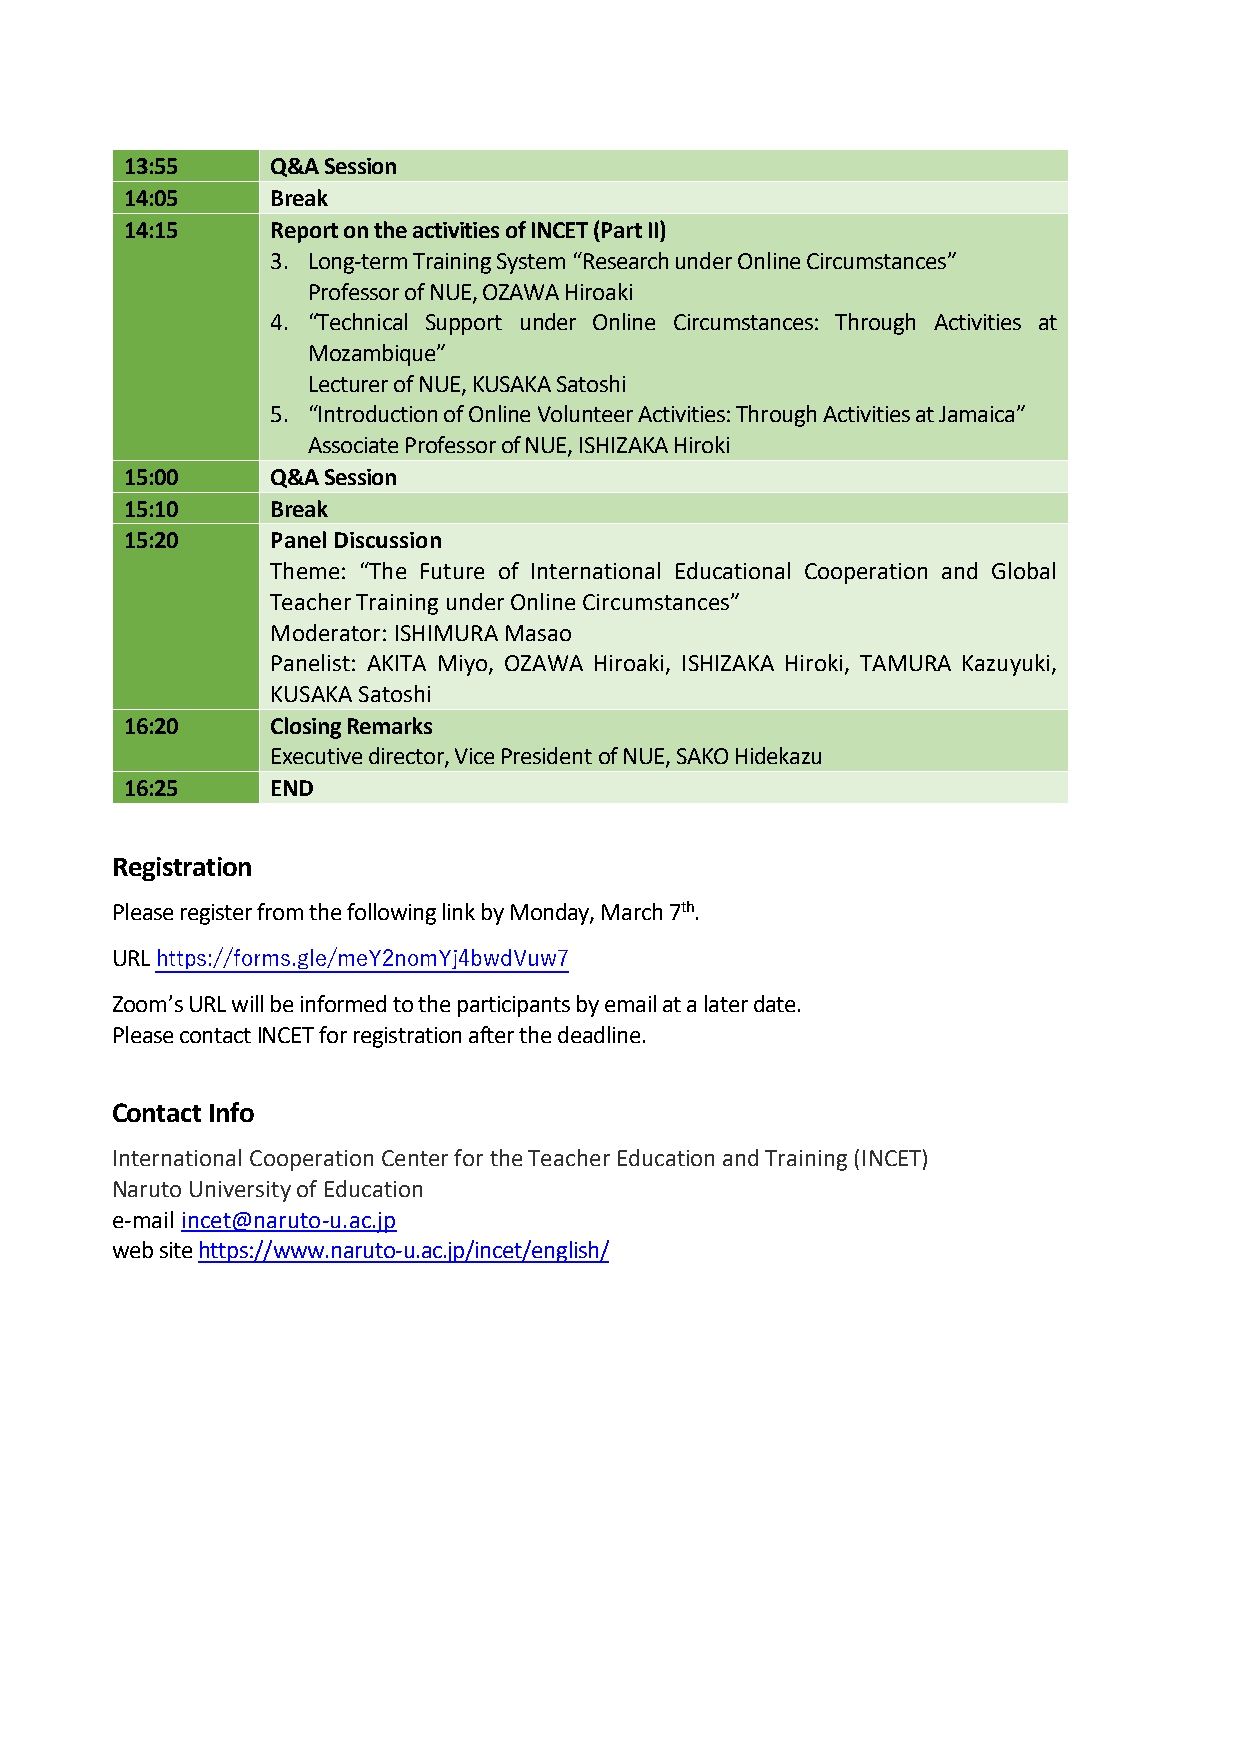 The height and width of the image is (1748, 1236). Describe the element at coordinates (240, 1191) in the image. I see `University` at that location.
